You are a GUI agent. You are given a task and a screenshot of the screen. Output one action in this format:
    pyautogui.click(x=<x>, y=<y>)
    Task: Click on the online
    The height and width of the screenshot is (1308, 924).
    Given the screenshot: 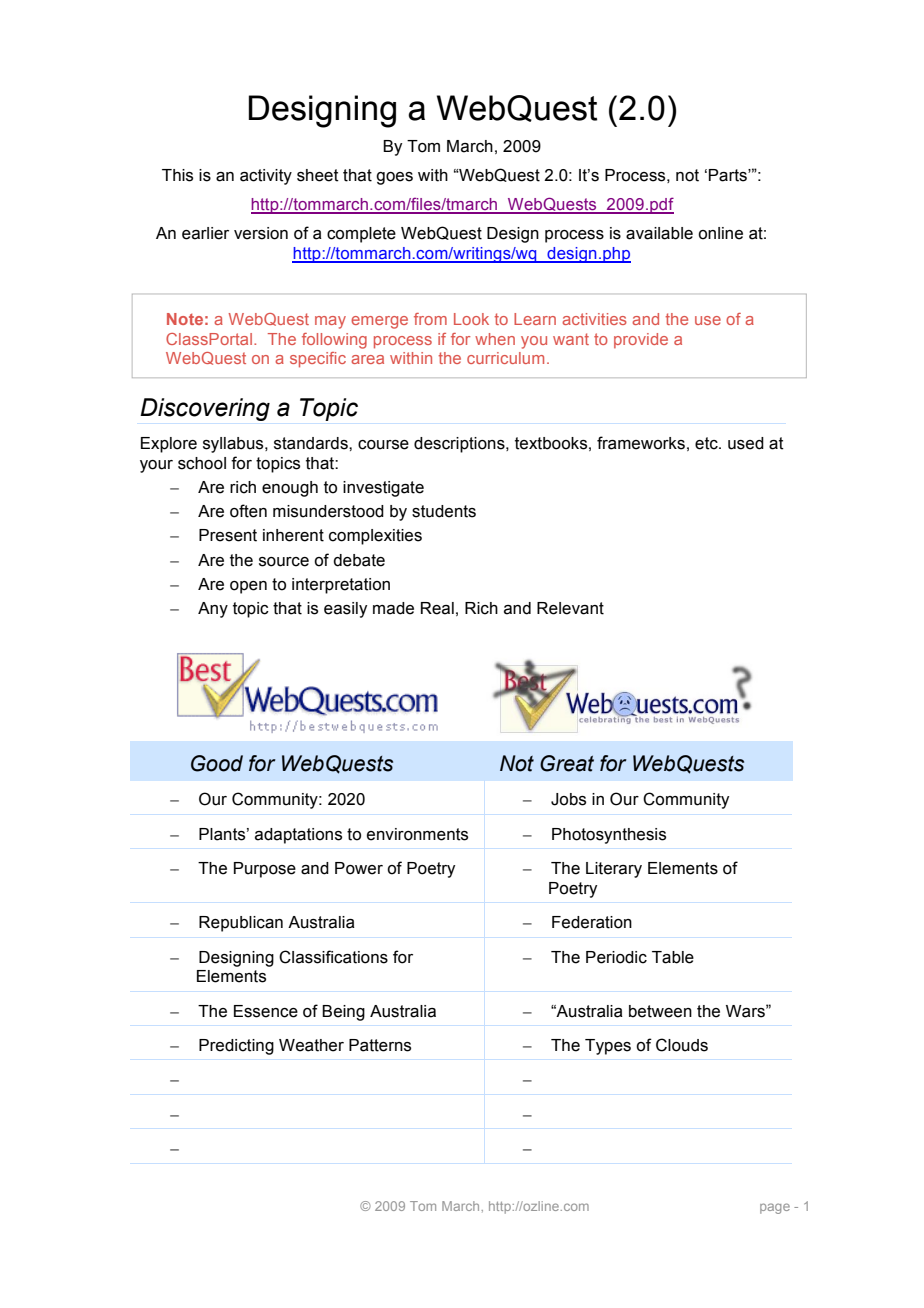 What is the action you would take?
    pyautogui.click(x=720, y=233)
